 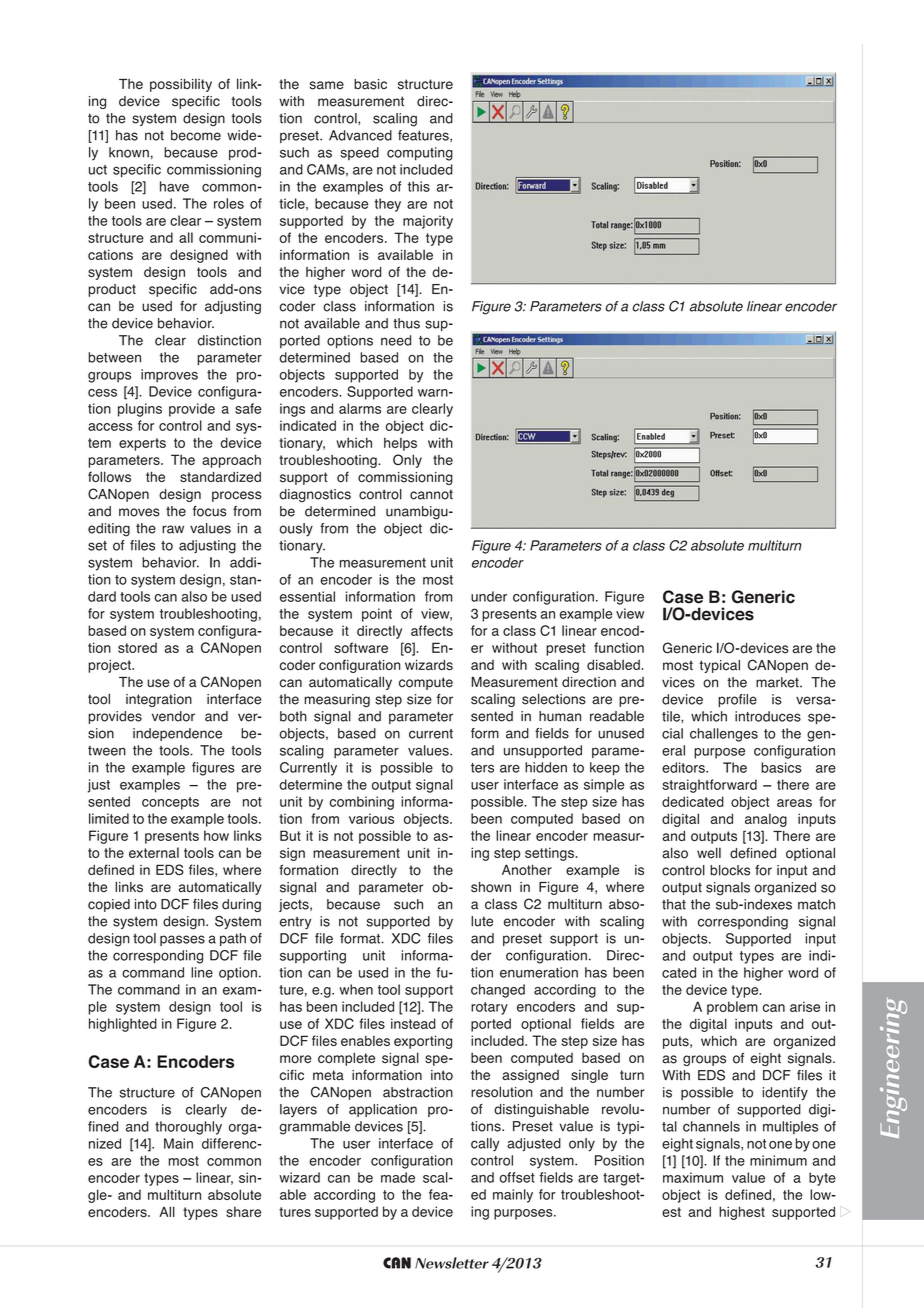 What do you see at coordinates (491, 887) in the screenshot?
I see `shown` at bounding box center [491, 887].
